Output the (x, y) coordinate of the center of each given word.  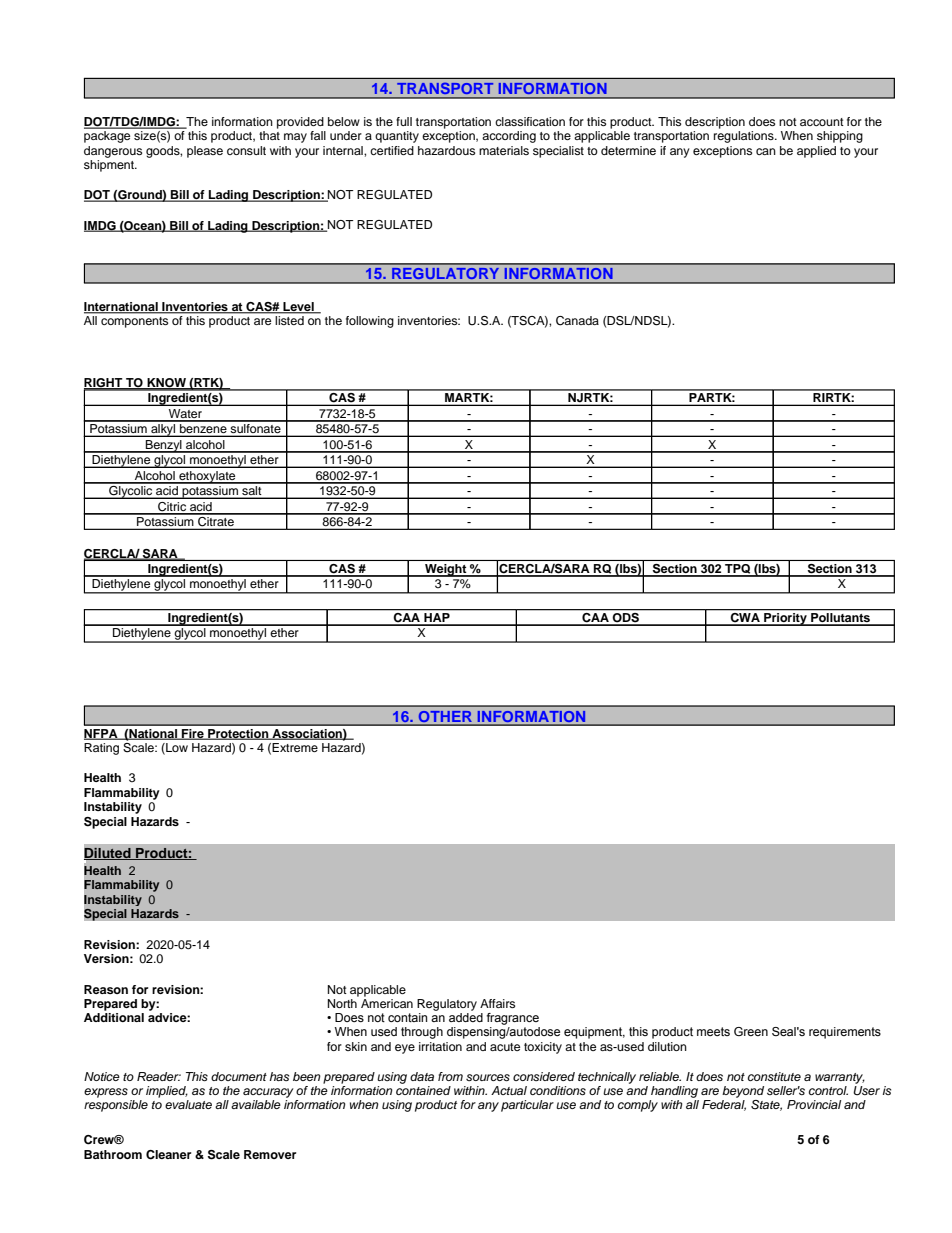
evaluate (188, 1104)
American (387, 1002)
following (370, 322)
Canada (577, 321)
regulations (745, 137)
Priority (785, 619)
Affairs (497, 1003)
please (205, 152)
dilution (667, 1046)
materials (504, 150)
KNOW (166, 384)
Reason (106, 989)
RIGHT (104, 384)
